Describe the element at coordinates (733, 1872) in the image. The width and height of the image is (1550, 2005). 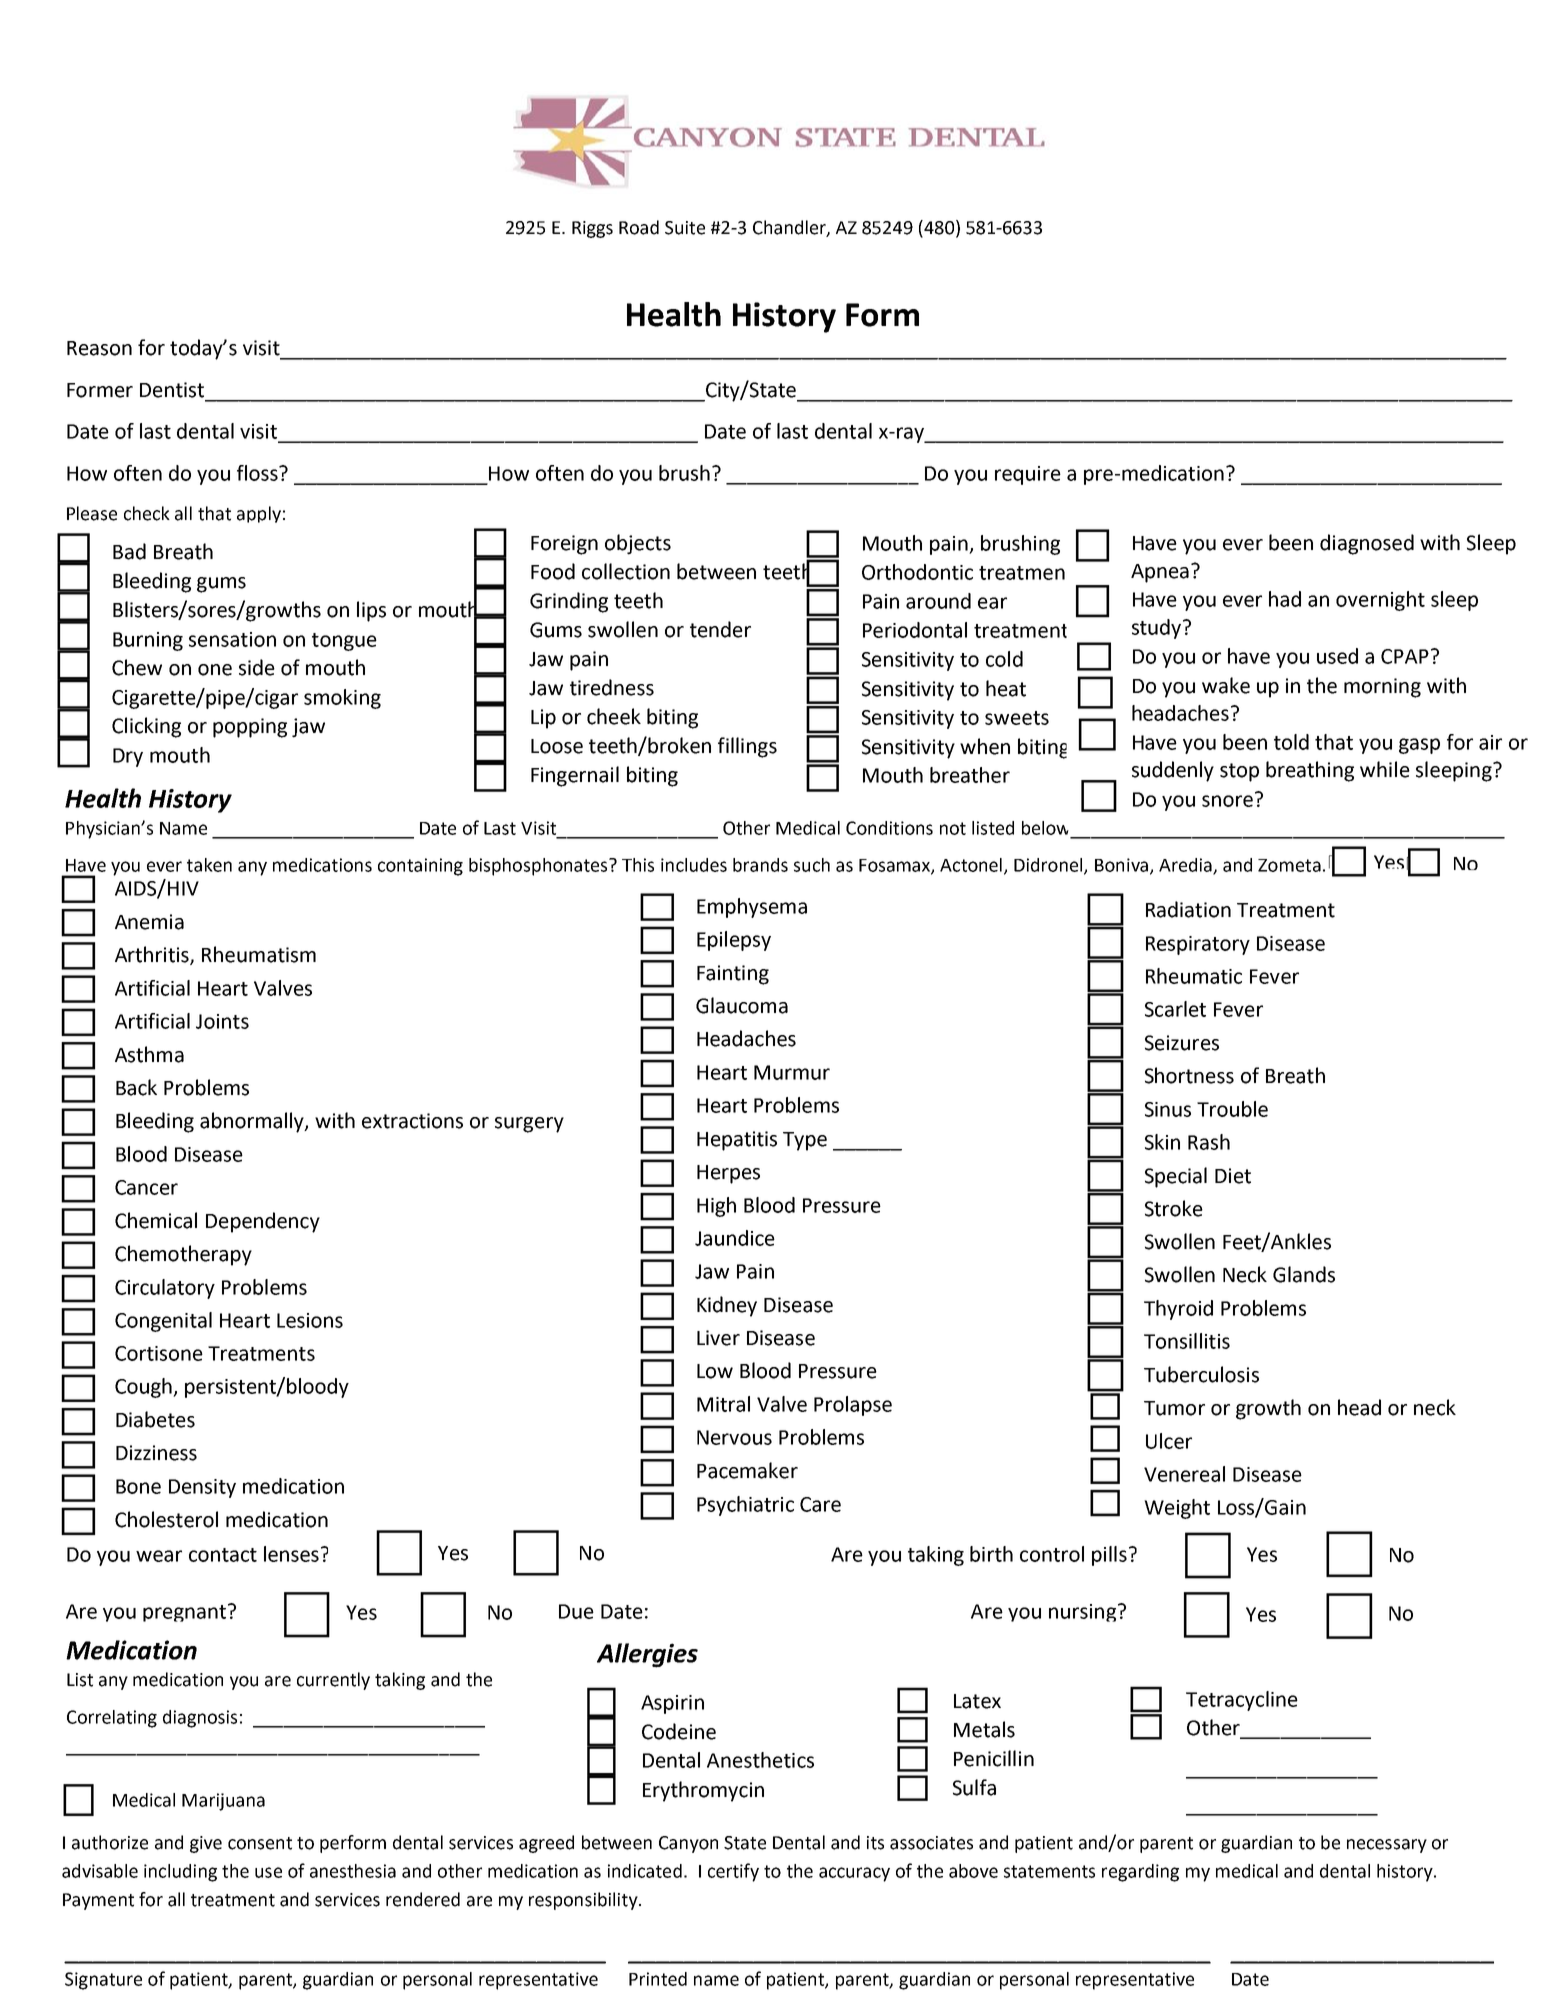
I see `certify` at that location.
